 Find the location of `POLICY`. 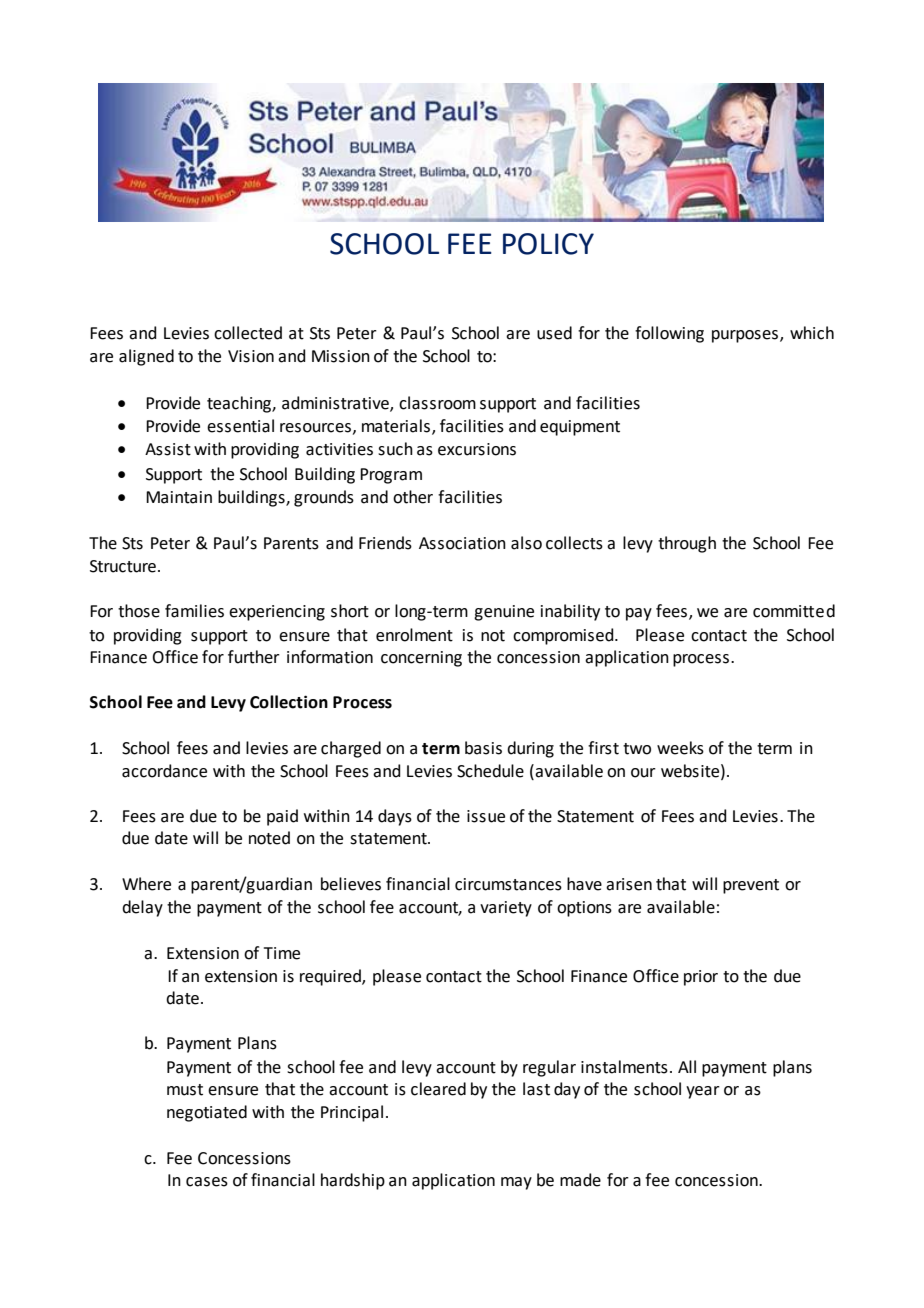

POLICY is located at coordinates (548, 244).
